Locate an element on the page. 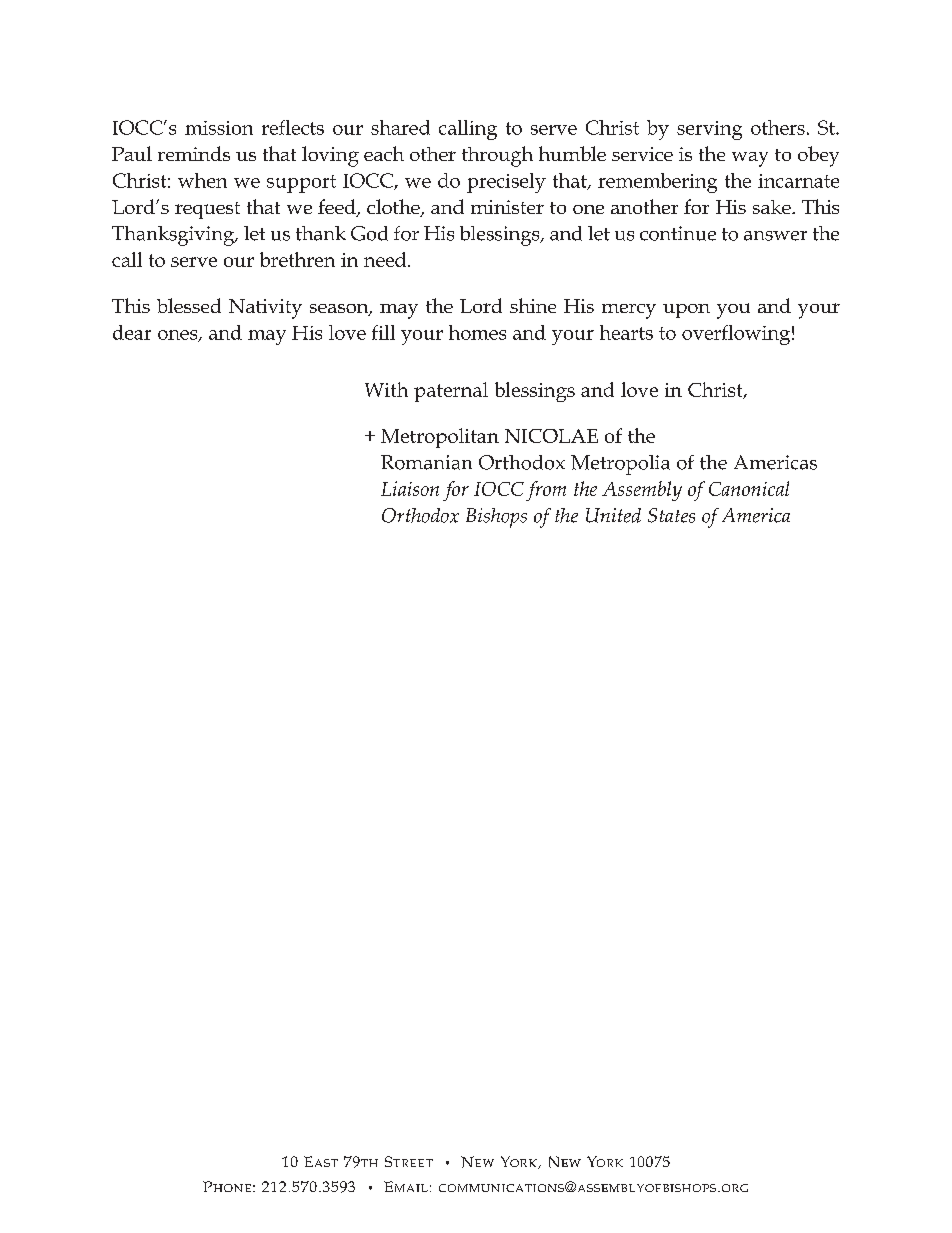  hearts is located at coordinates (626, 332).
